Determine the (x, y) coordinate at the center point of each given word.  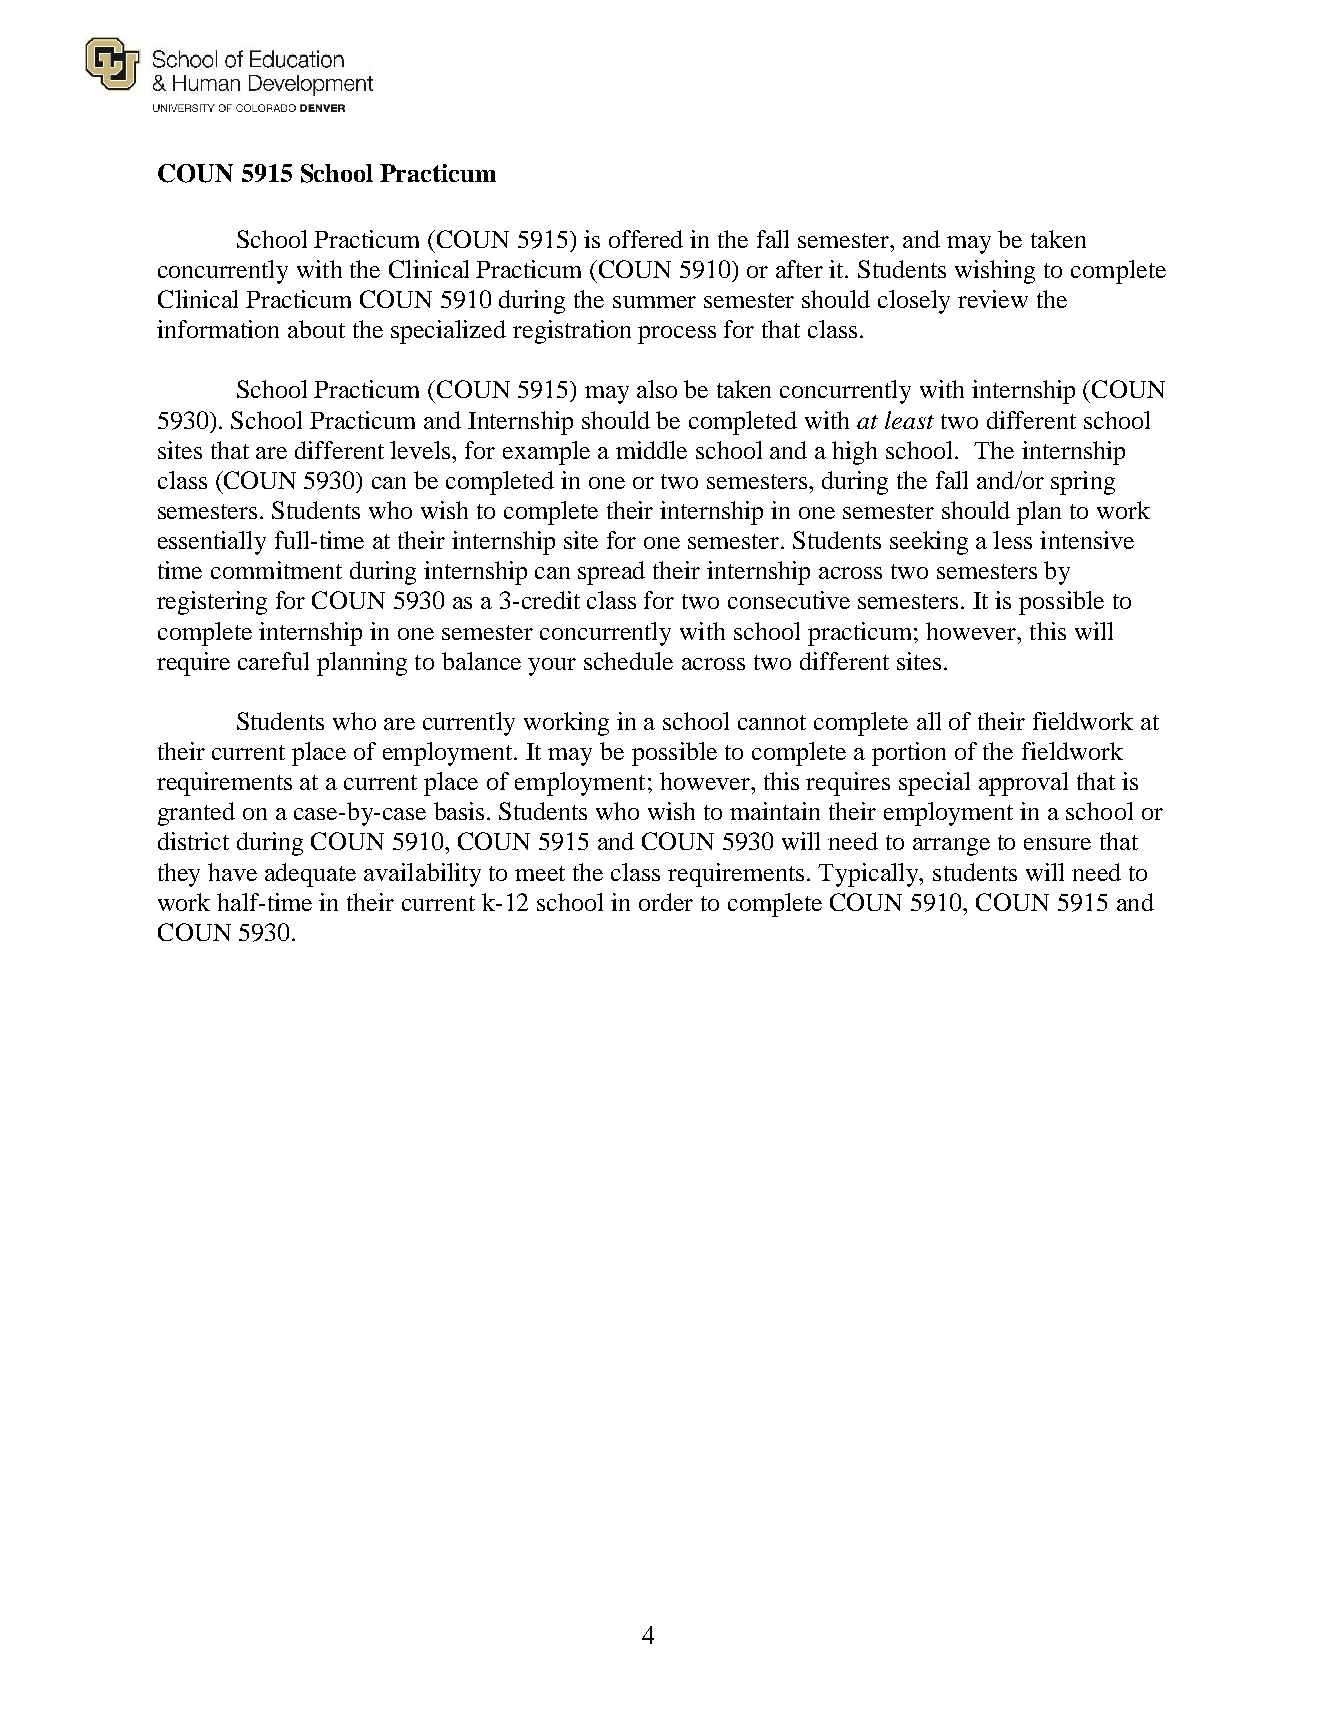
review (993, 299)
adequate (310, 875)
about (316, 329)
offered (646, 239)
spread (611, 573)
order (666, 902)
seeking (929, 543)
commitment (276, 570)
